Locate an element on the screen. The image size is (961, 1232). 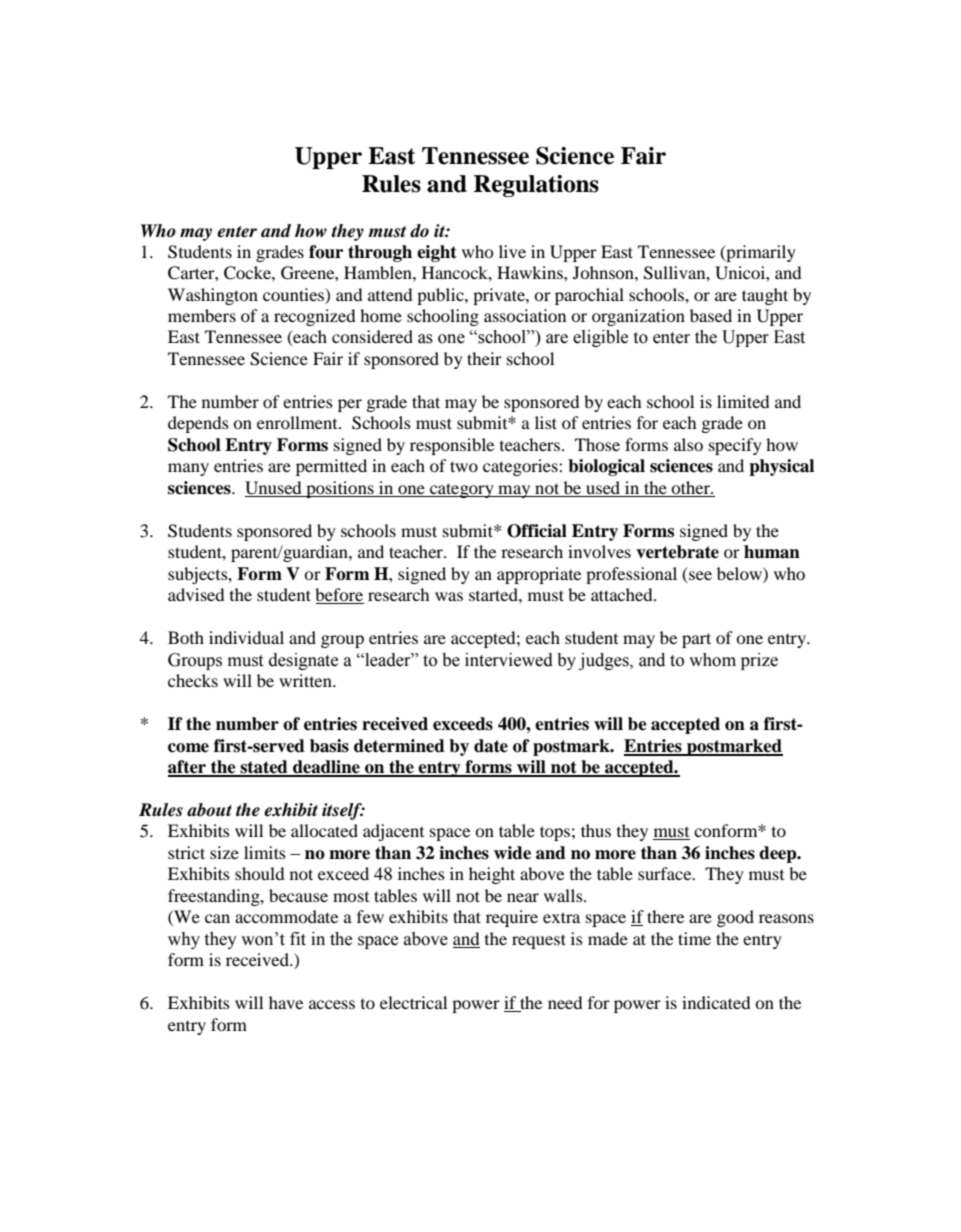
request is located at coordinates (539, 941).
